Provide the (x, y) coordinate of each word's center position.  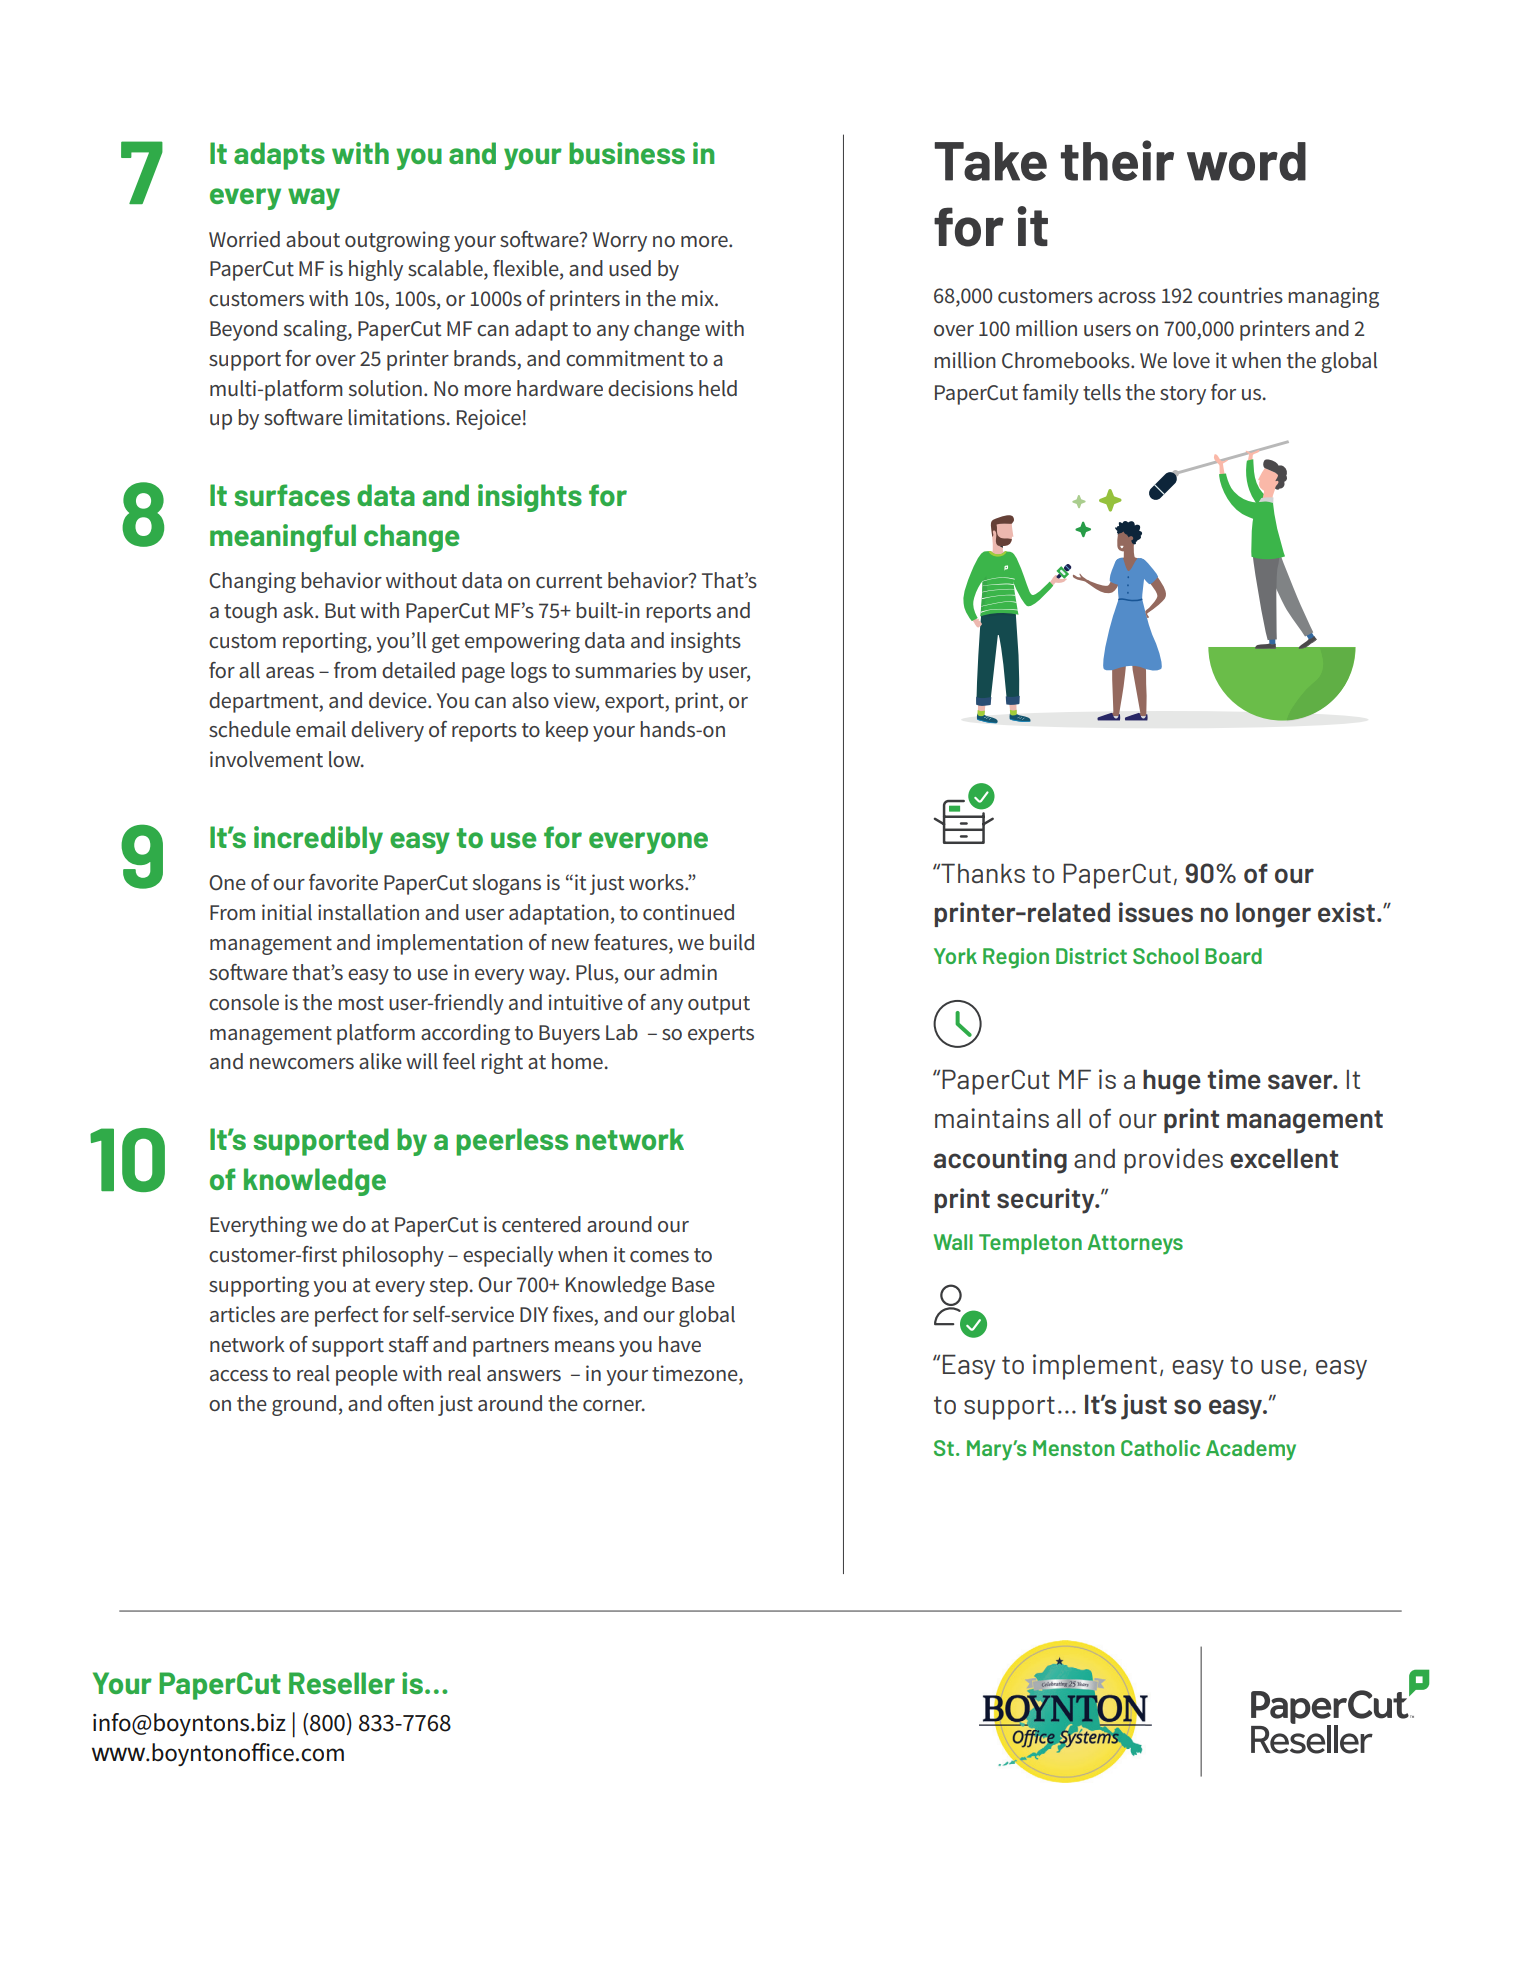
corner (614, 1406)
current (569, 581)
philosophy (393, 1256)
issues (1156, 912)
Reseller (342, 1683)
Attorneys (1135, 1244)
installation (368, 912)
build (732, 942)
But (340, 611)
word (1246, 161)
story (1183, 395)
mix (699, 298)
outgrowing (397, 241)
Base (693, 1285)
